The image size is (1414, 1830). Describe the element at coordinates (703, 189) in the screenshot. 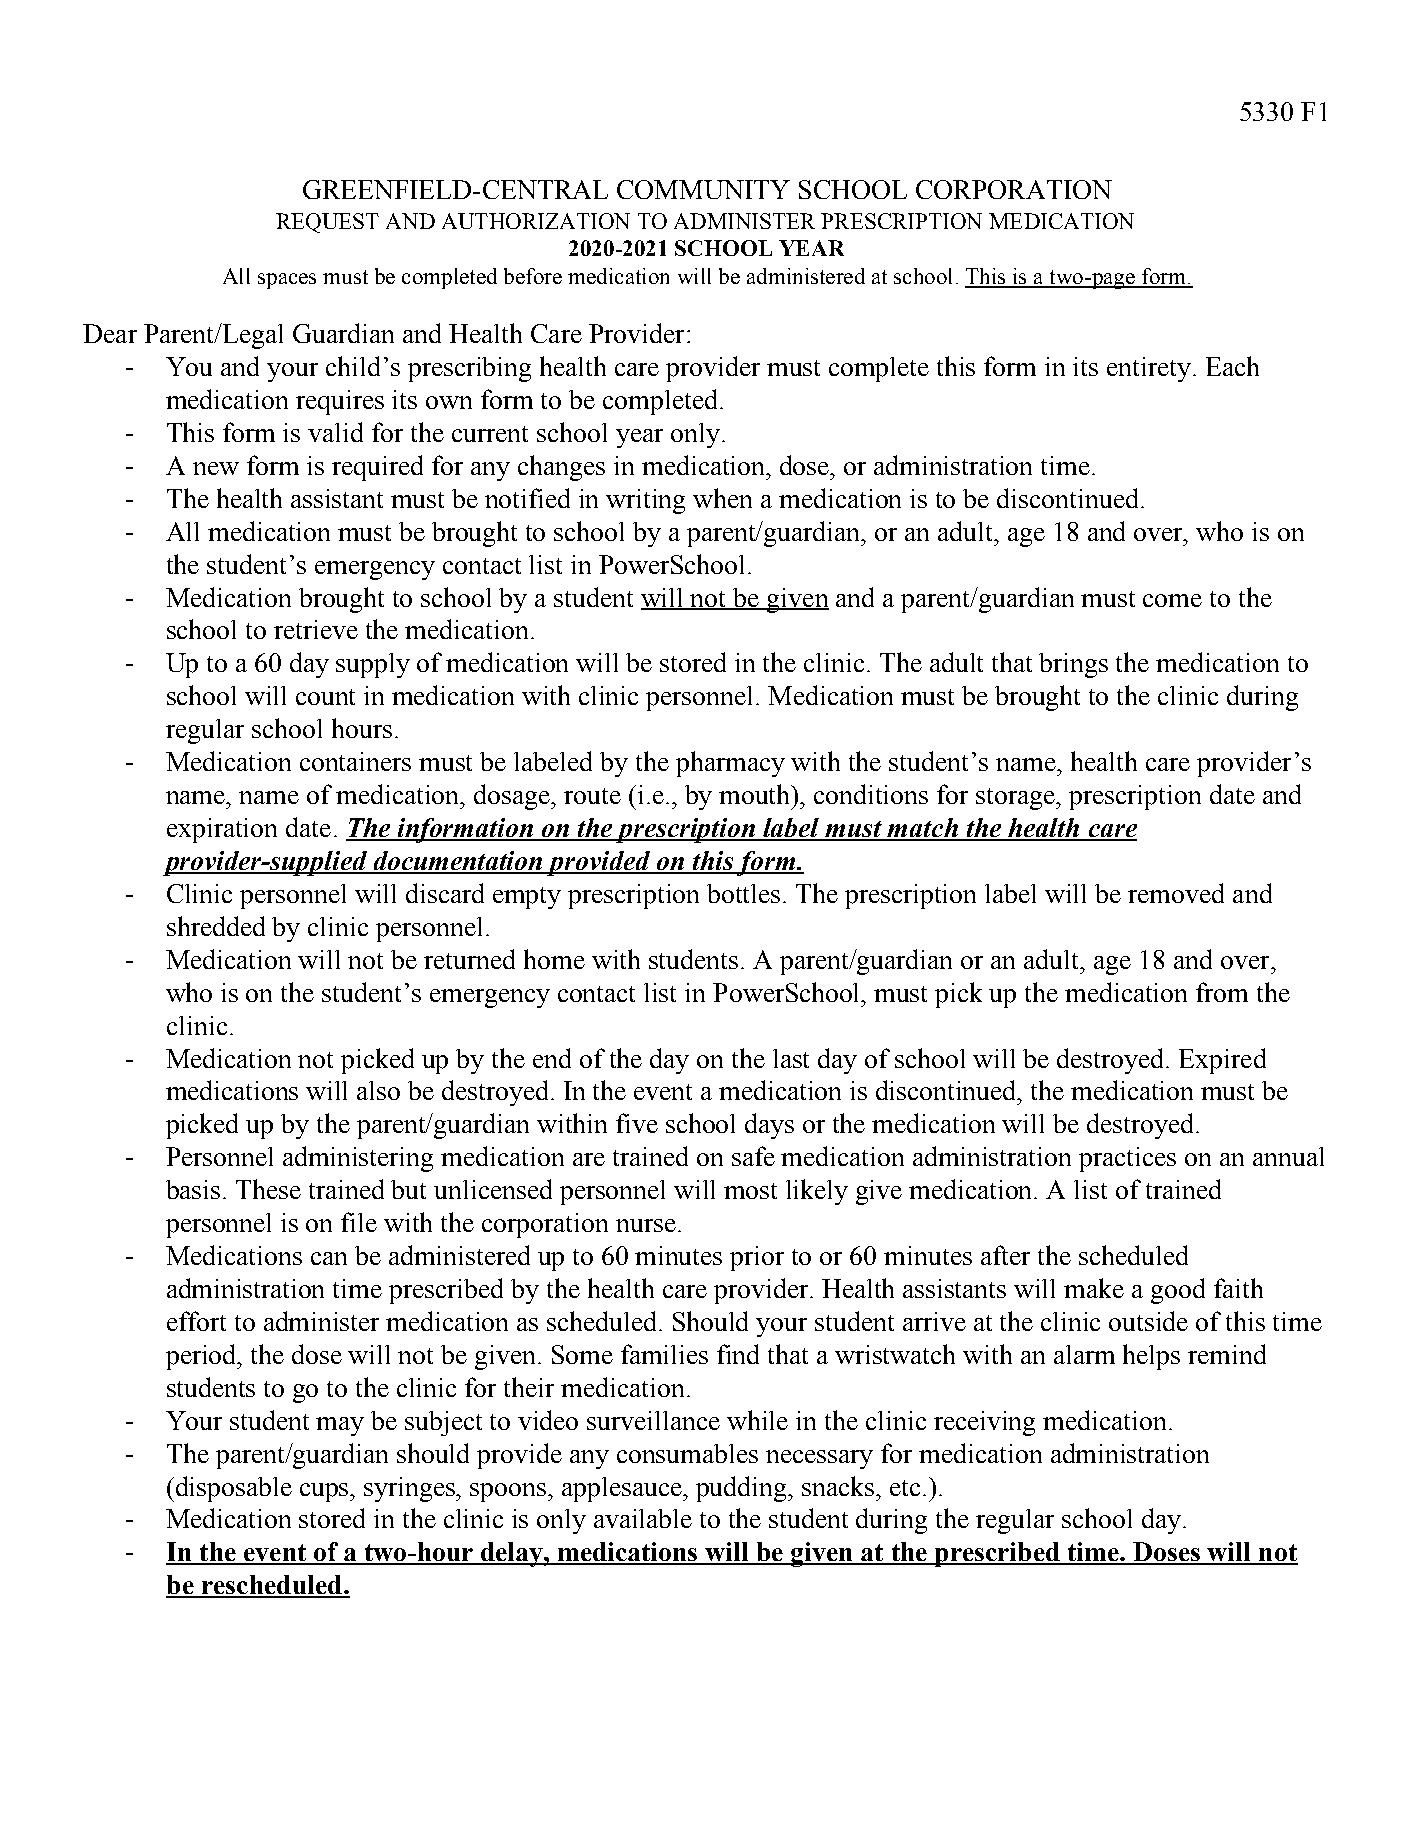

I see `COMMUNITY` at that location.
